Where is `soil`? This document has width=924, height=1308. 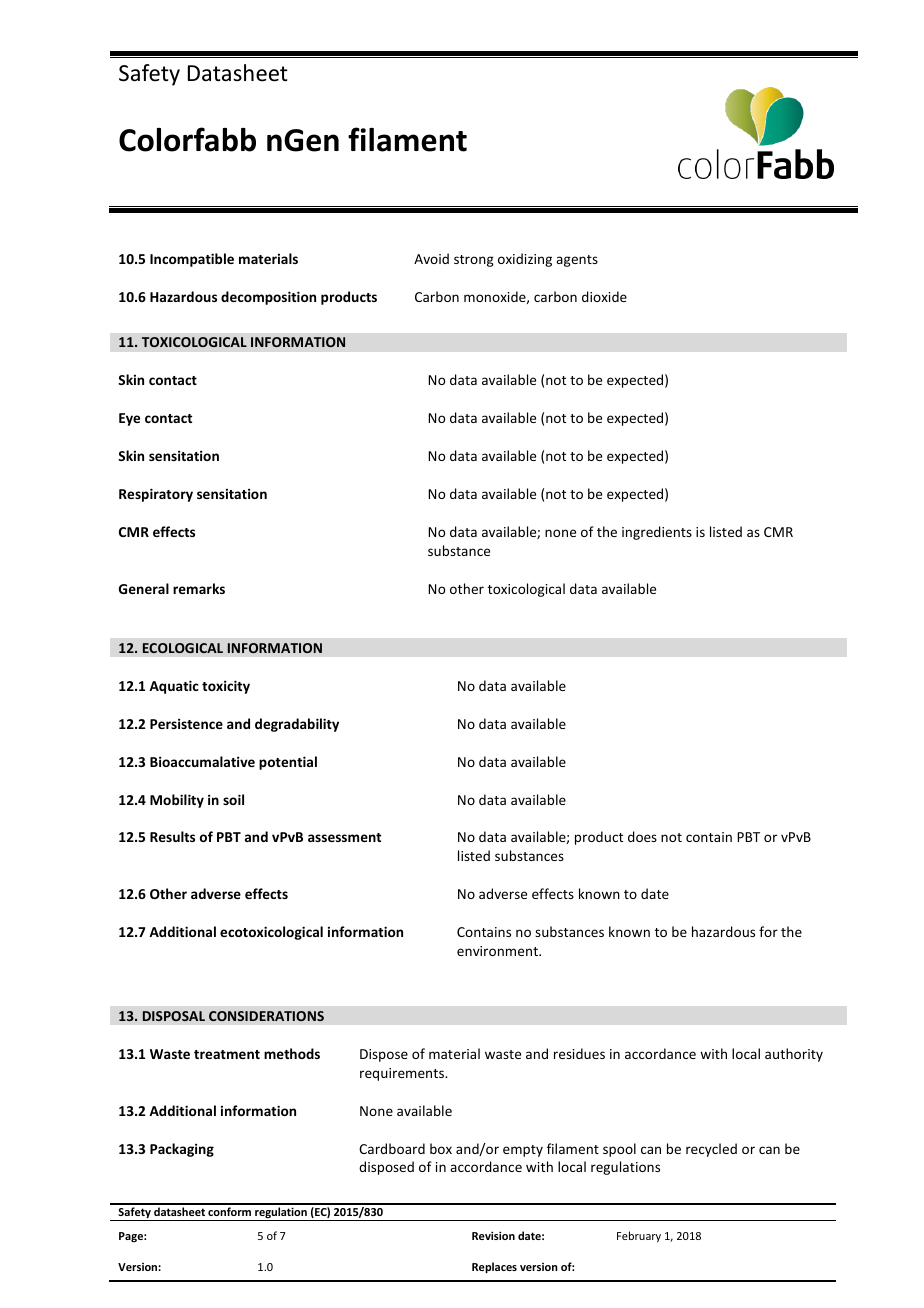
soil is located at coordinates (233, 799).
